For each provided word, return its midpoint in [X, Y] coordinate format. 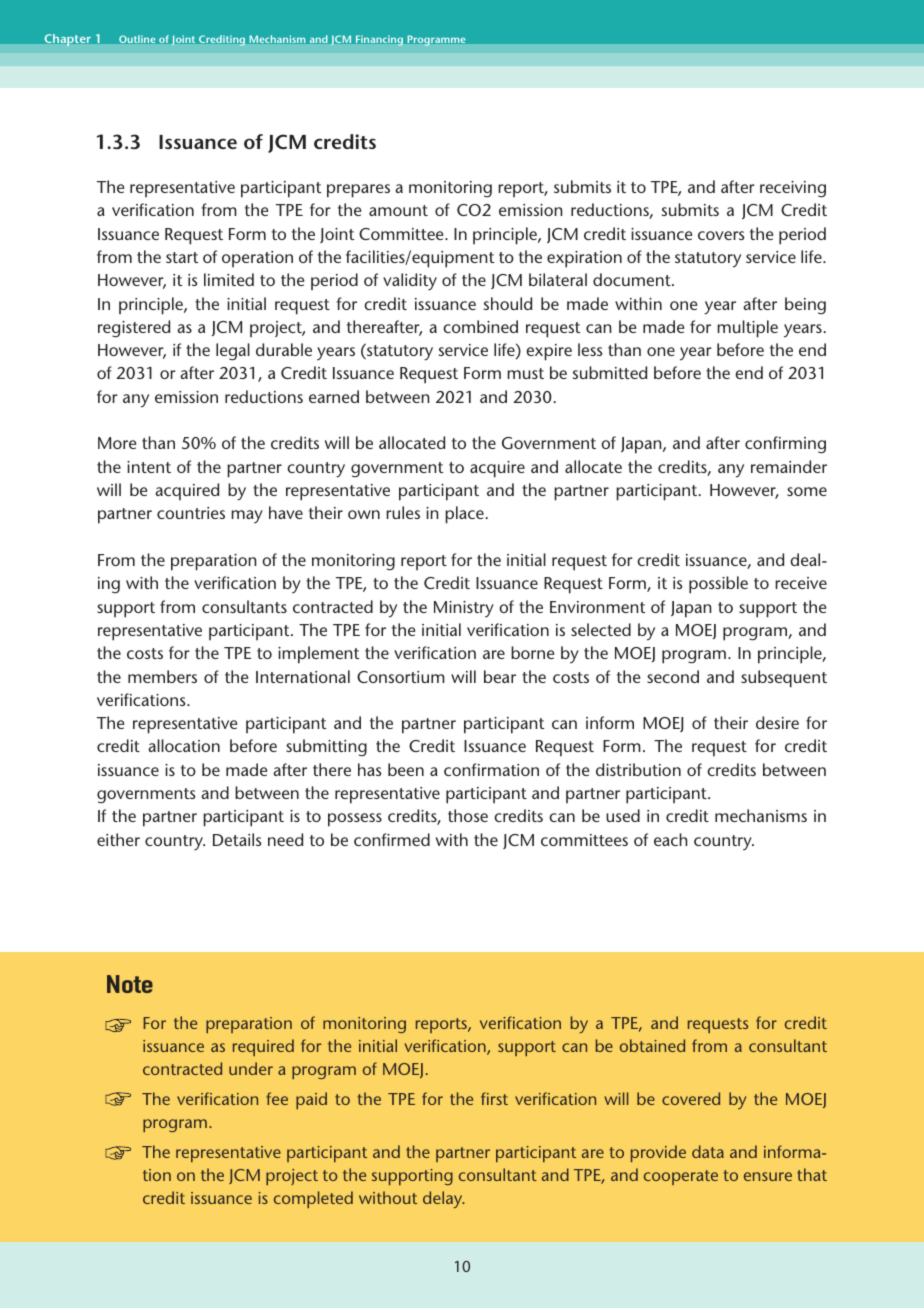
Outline [137, 39]
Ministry [464, 609]
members [162, 676]
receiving [793, 189]
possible [718, 585]
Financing [379, 41]
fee [277, 1098]
